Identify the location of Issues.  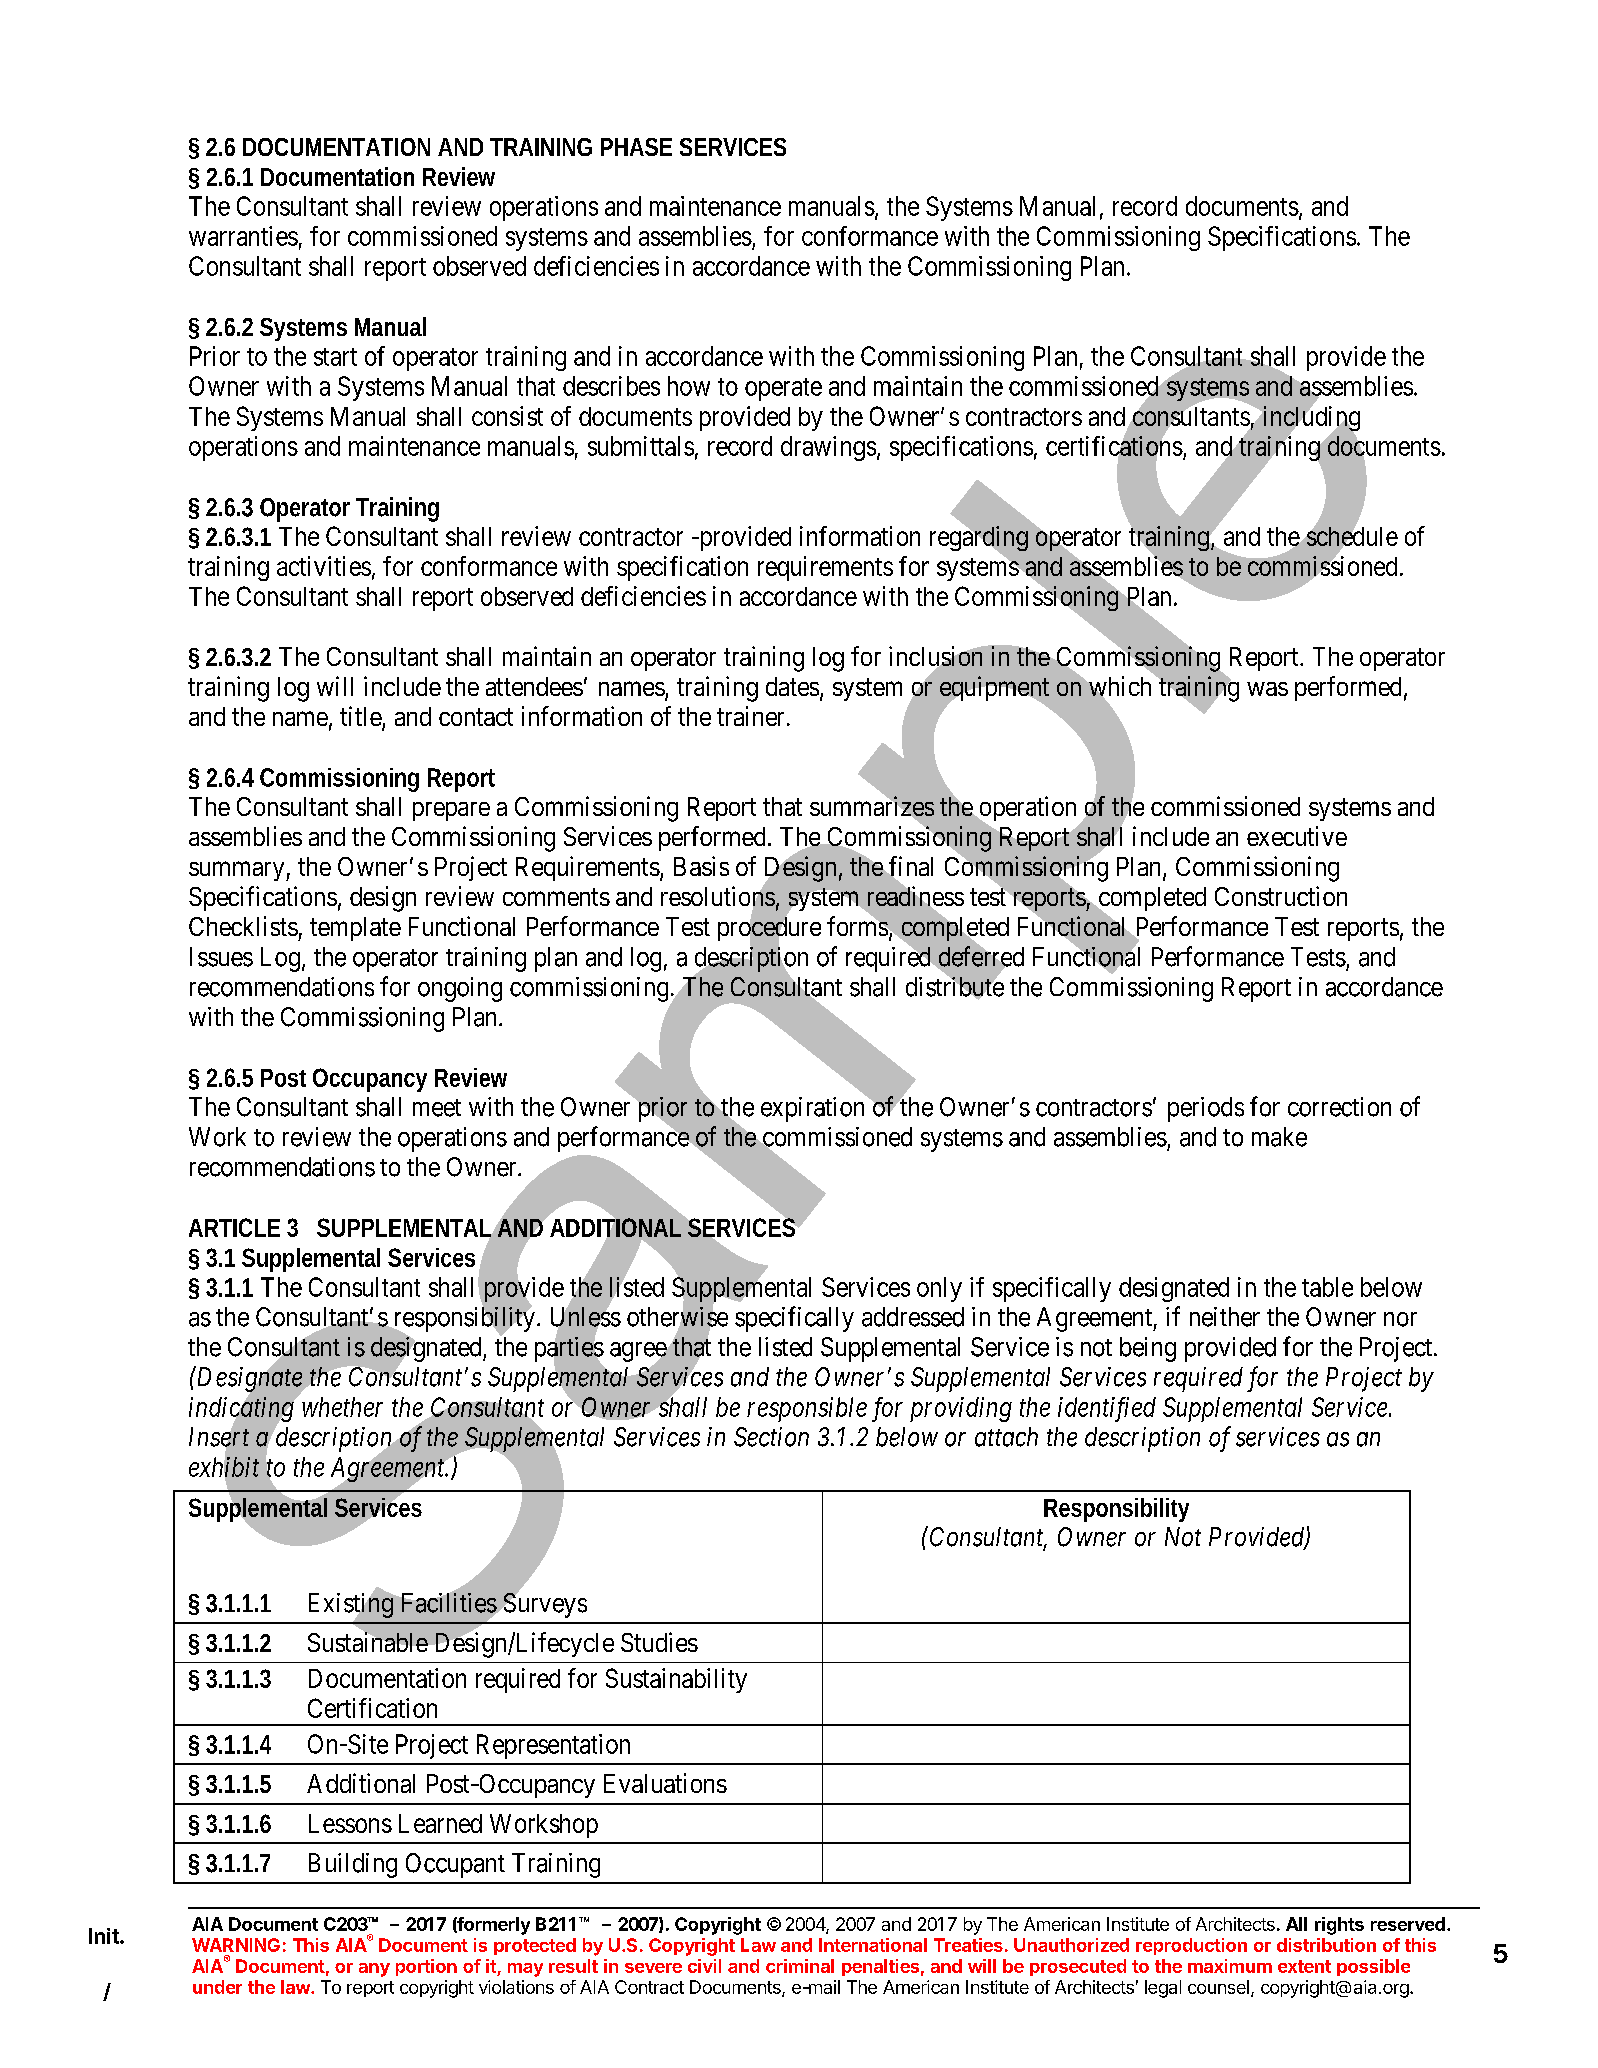
(221, 957).
